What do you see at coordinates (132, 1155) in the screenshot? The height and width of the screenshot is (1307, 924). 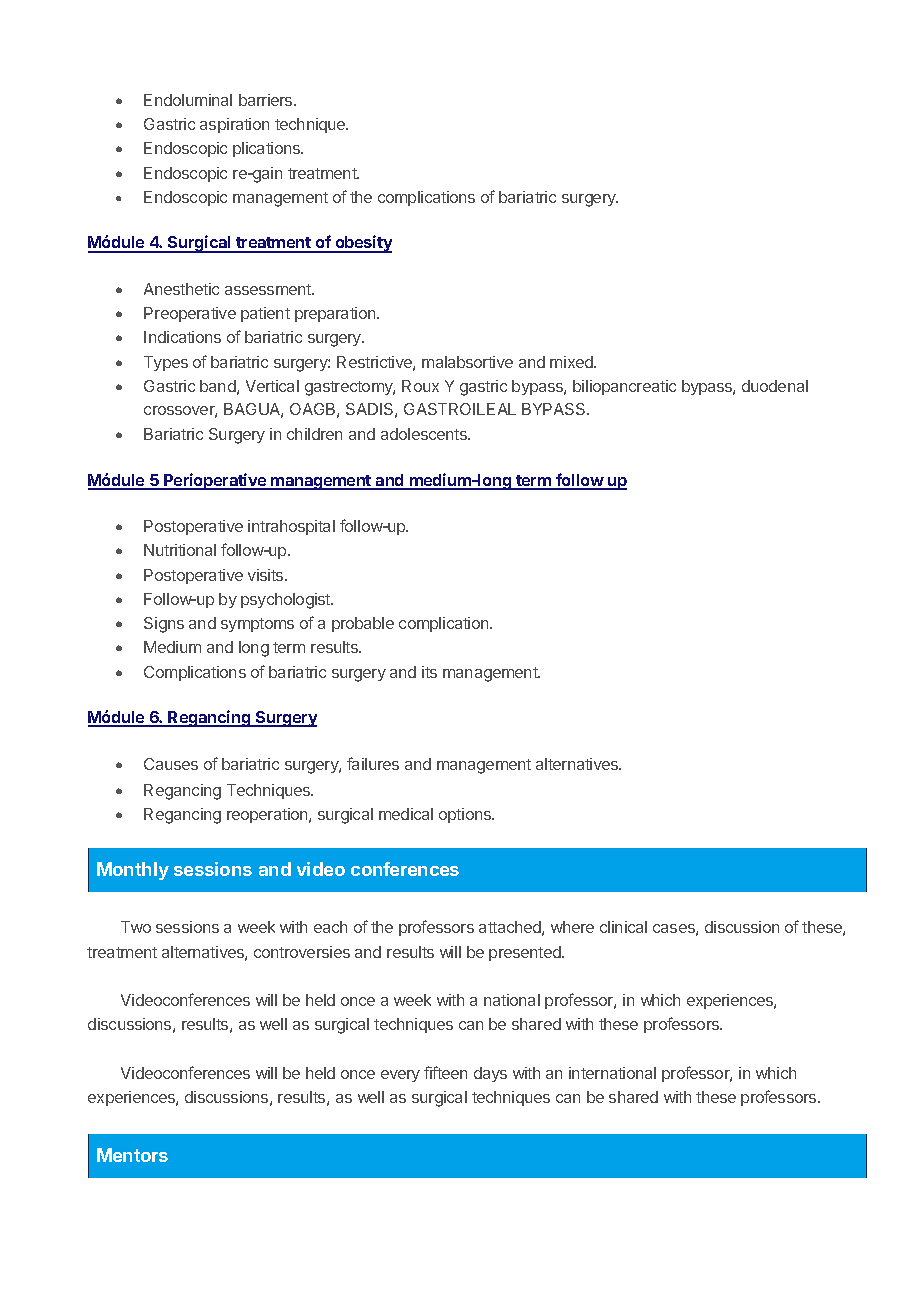 I see `Mentors` at bounding box center [132, 1155].
